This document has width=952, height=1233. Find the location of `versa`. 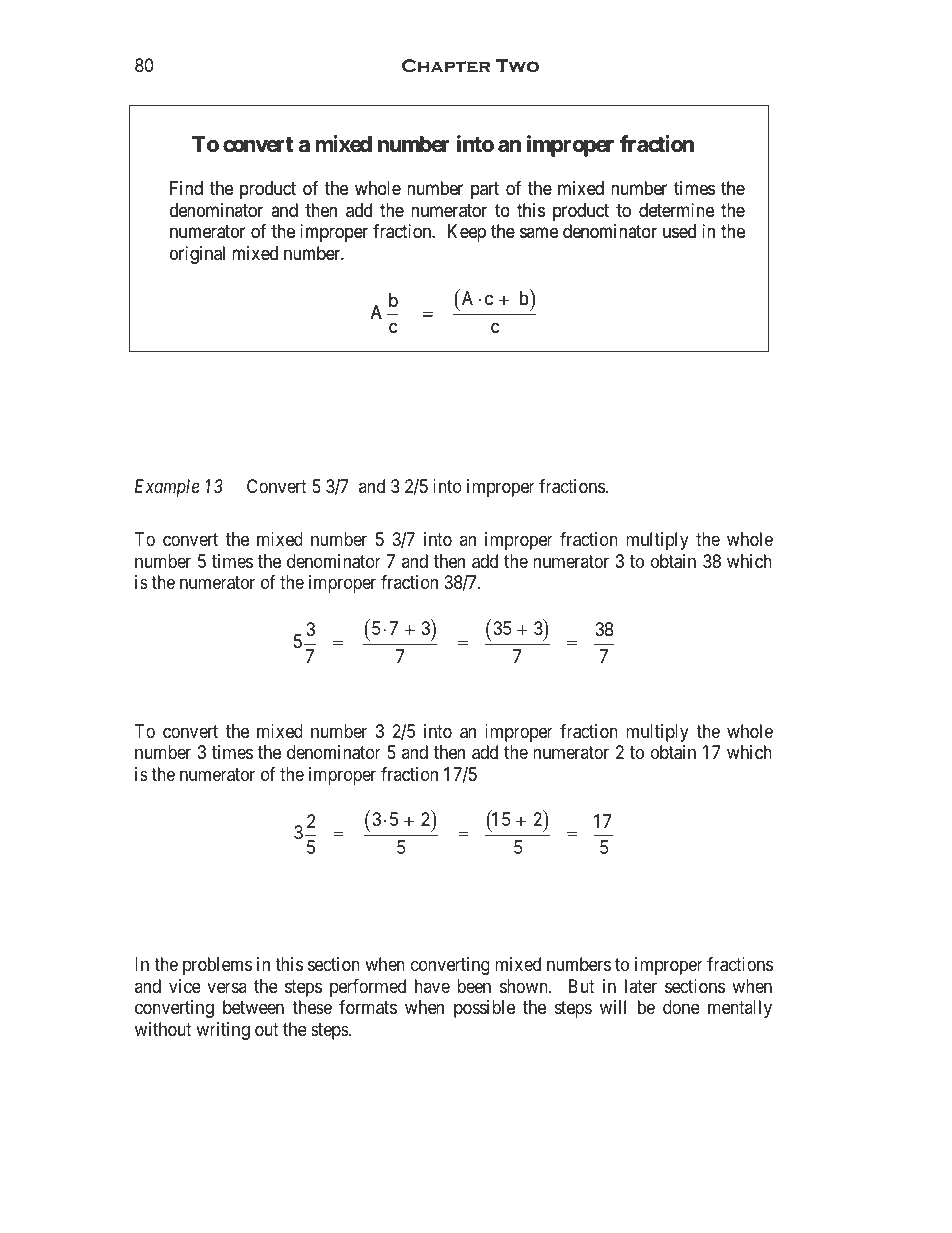

versa is located at coordinates (227, 987).
